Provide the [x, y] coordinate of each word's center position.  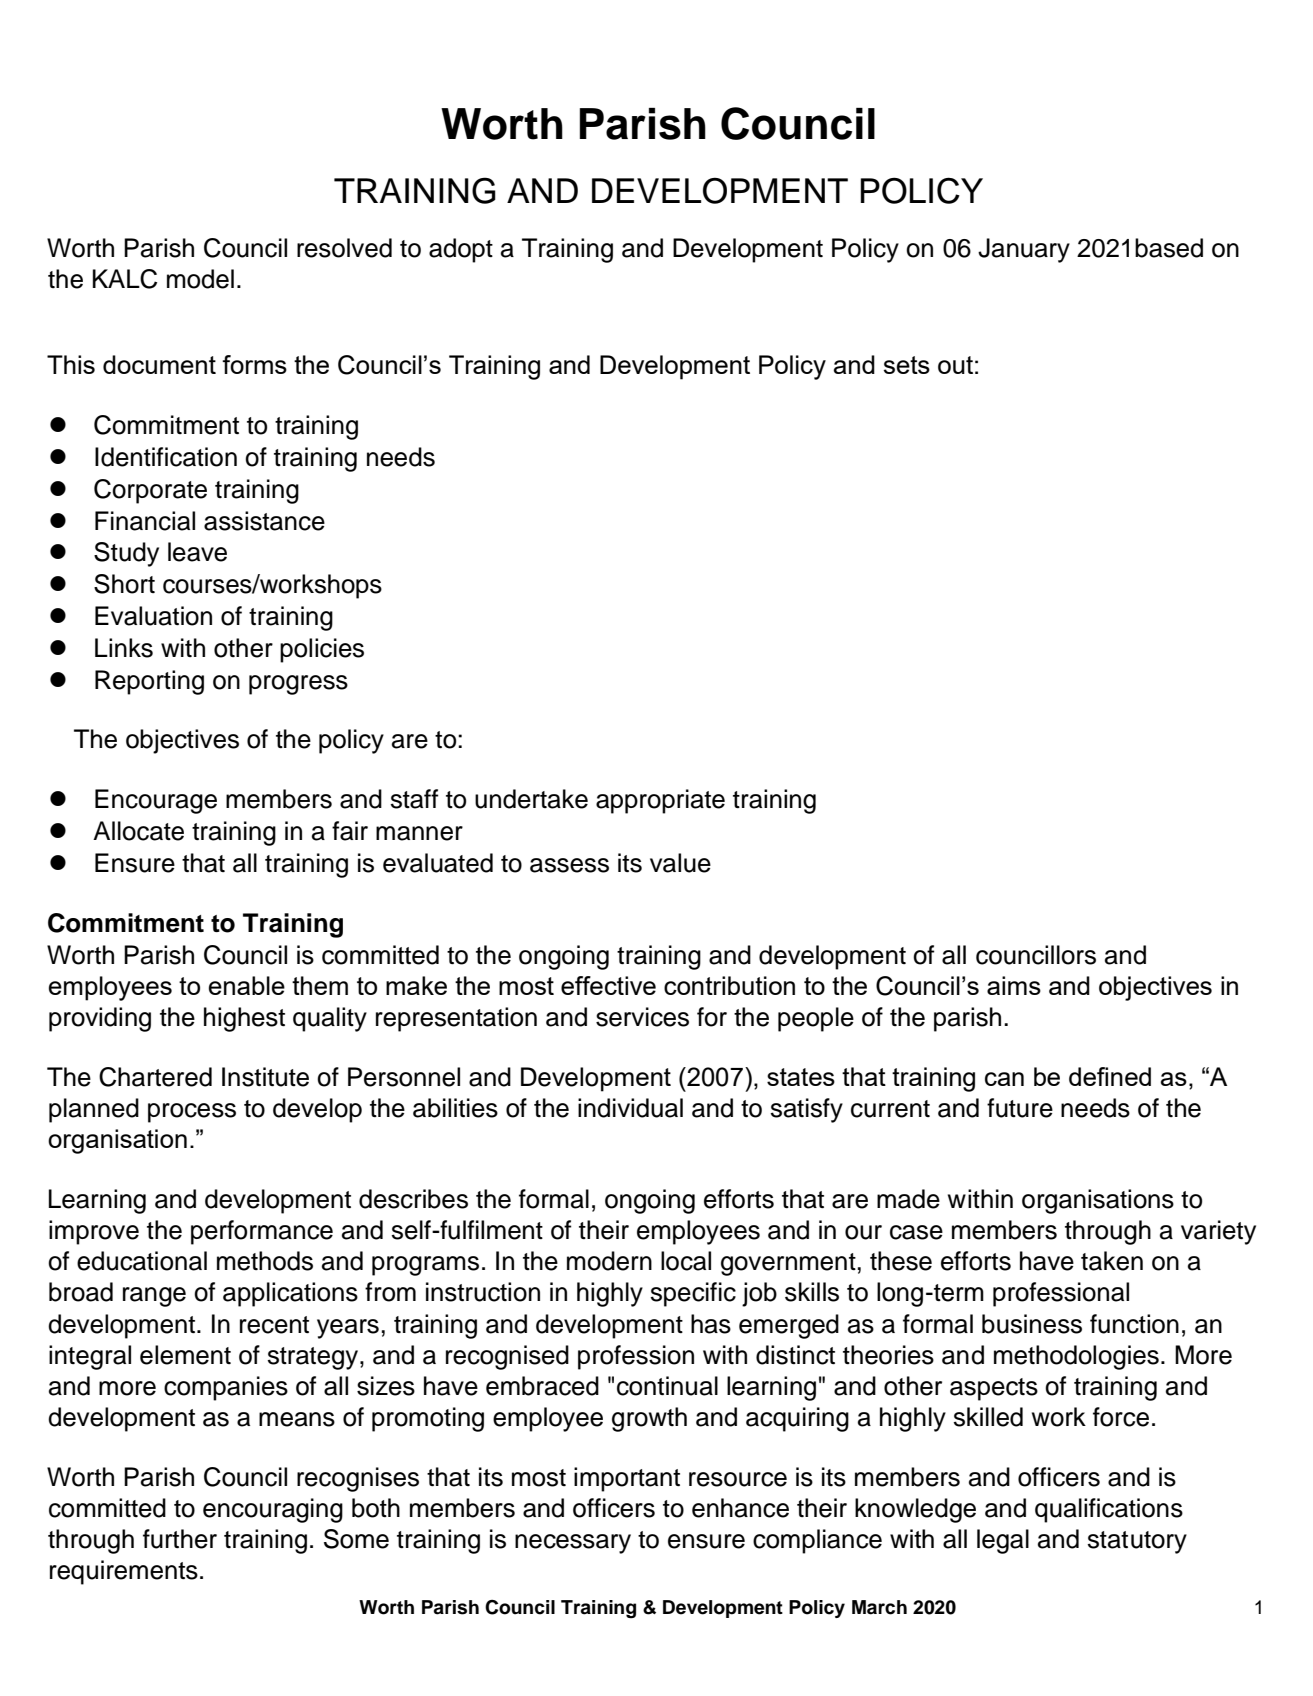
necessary [573, 1544]
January [1024, 250]
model [200, 279]
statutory [1137, 1542]
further [180, 1539]
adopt [461, 250]
